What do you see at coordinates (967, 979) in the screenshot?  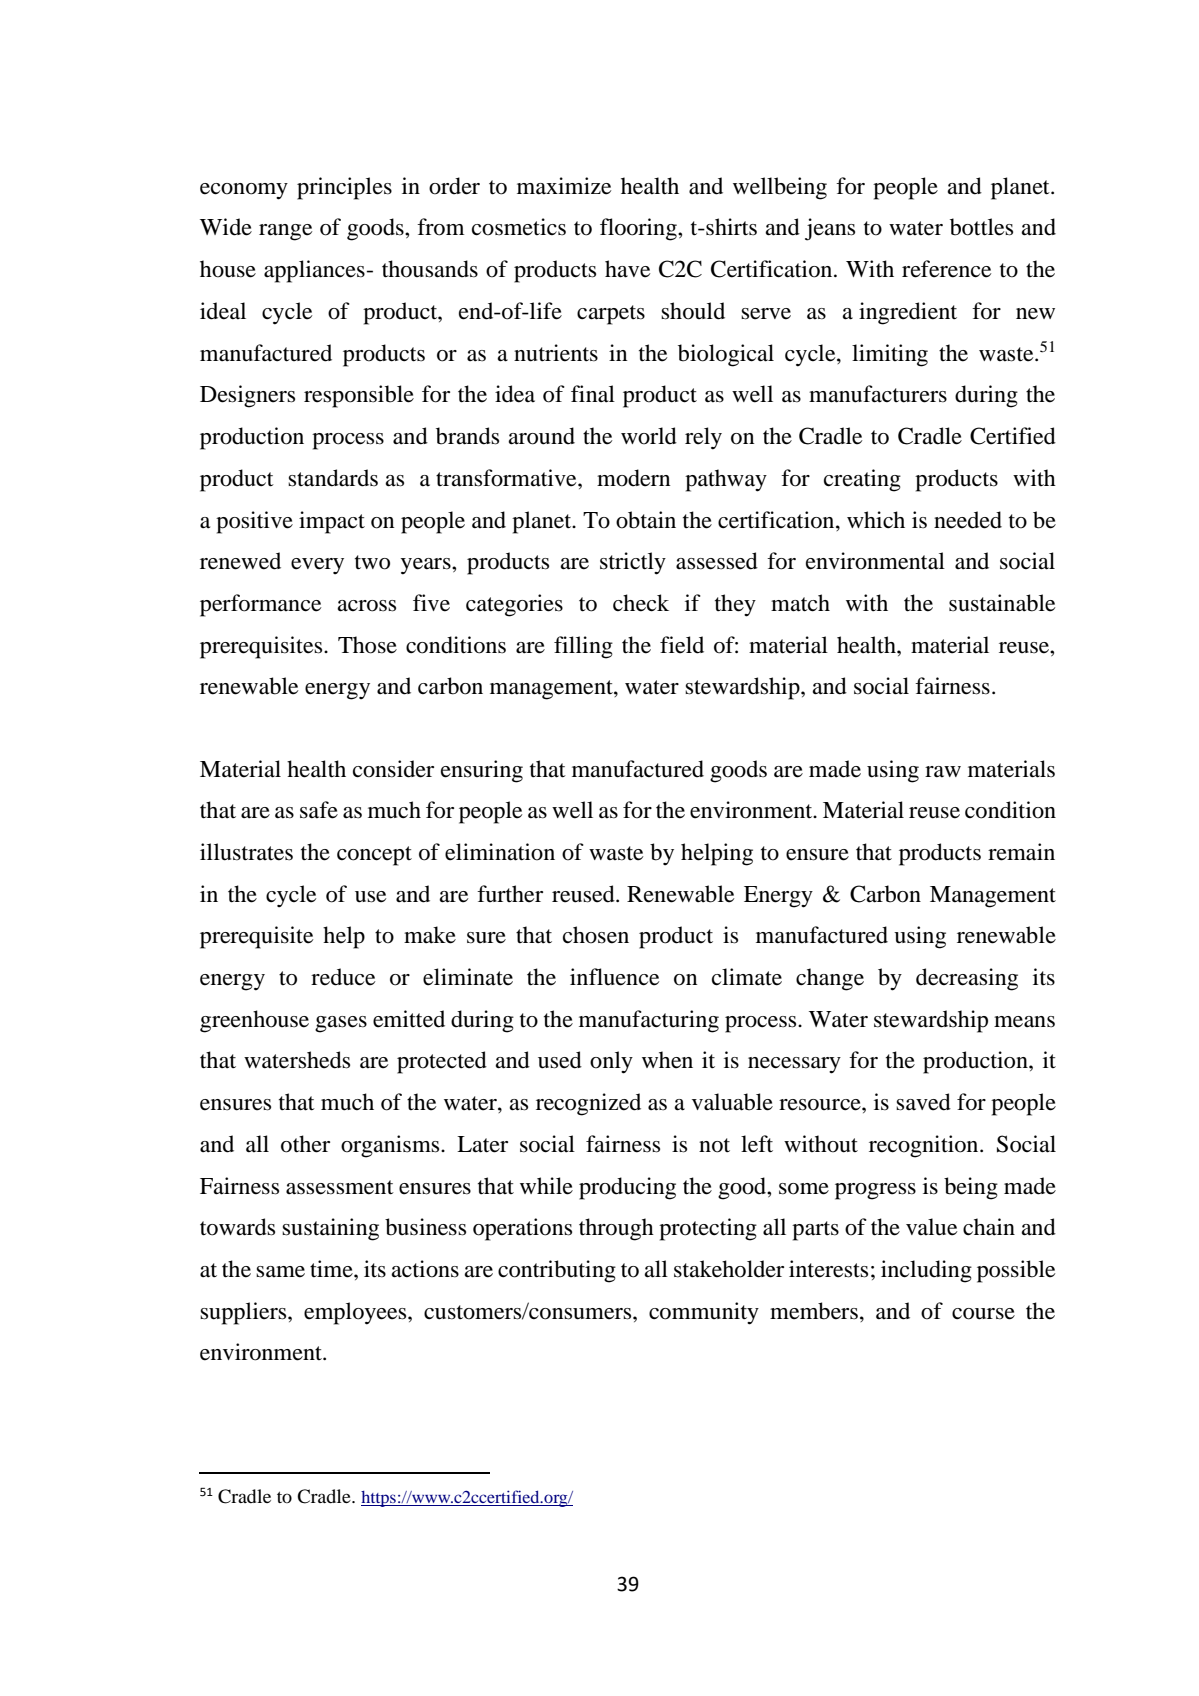 I see `decreasing` at bounding box center [967, 979].
